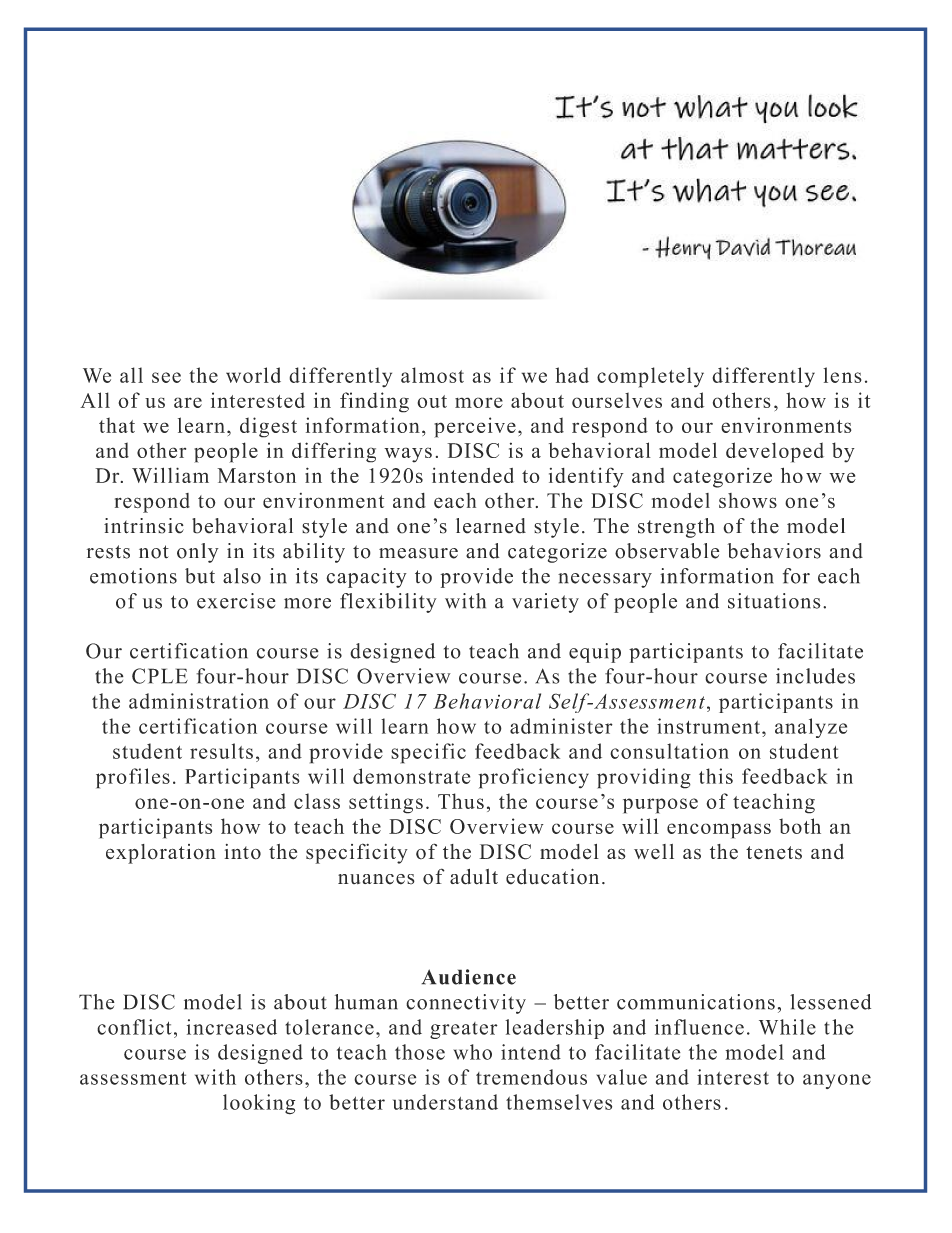 The image size is (952, 1233). Describe the element at coordinates (445, 1102) in the screenshot. I see `understand` at that location.
